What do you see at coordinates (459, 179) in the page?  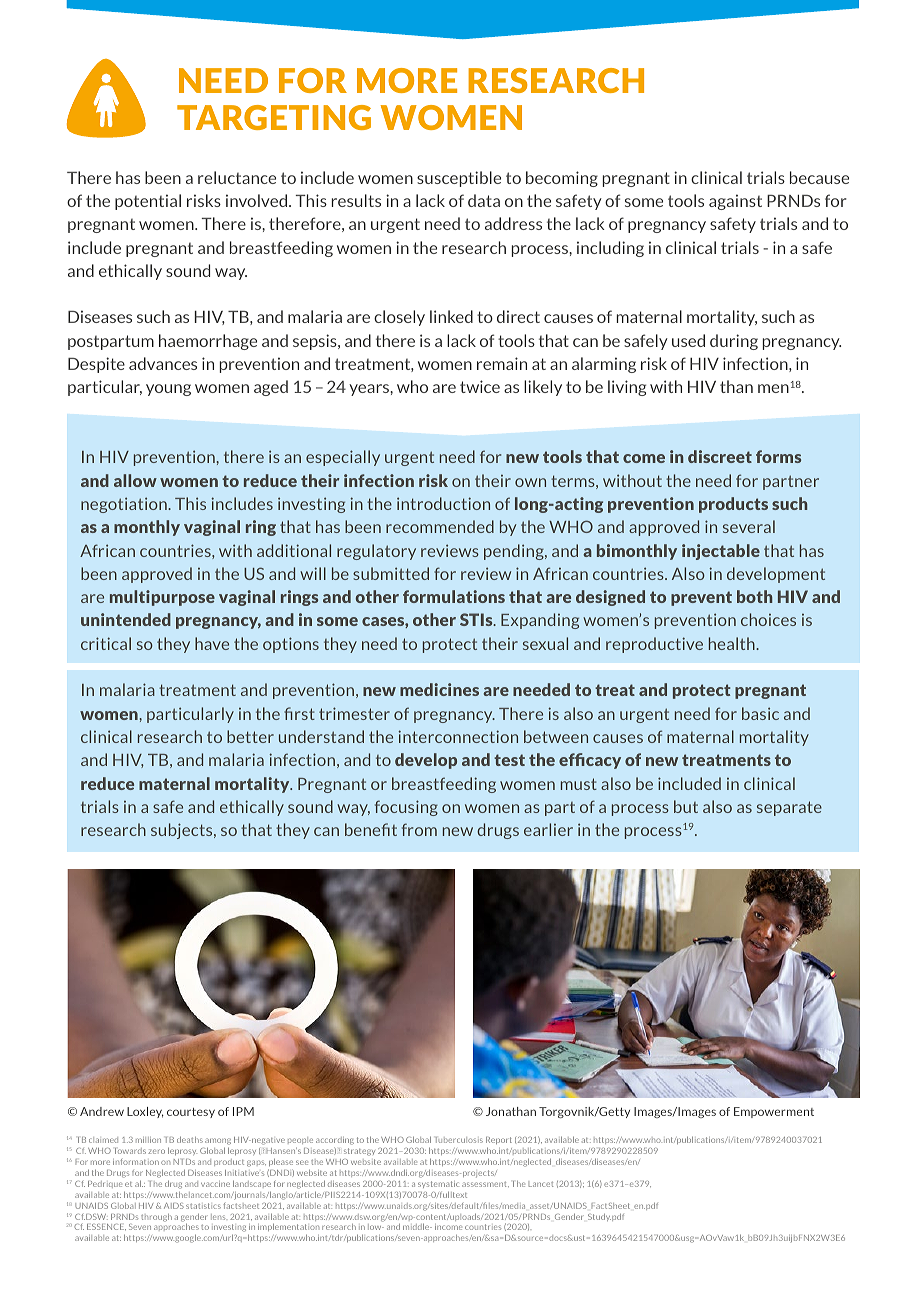 I see `susceptible` at bounding box center [459, 179].
